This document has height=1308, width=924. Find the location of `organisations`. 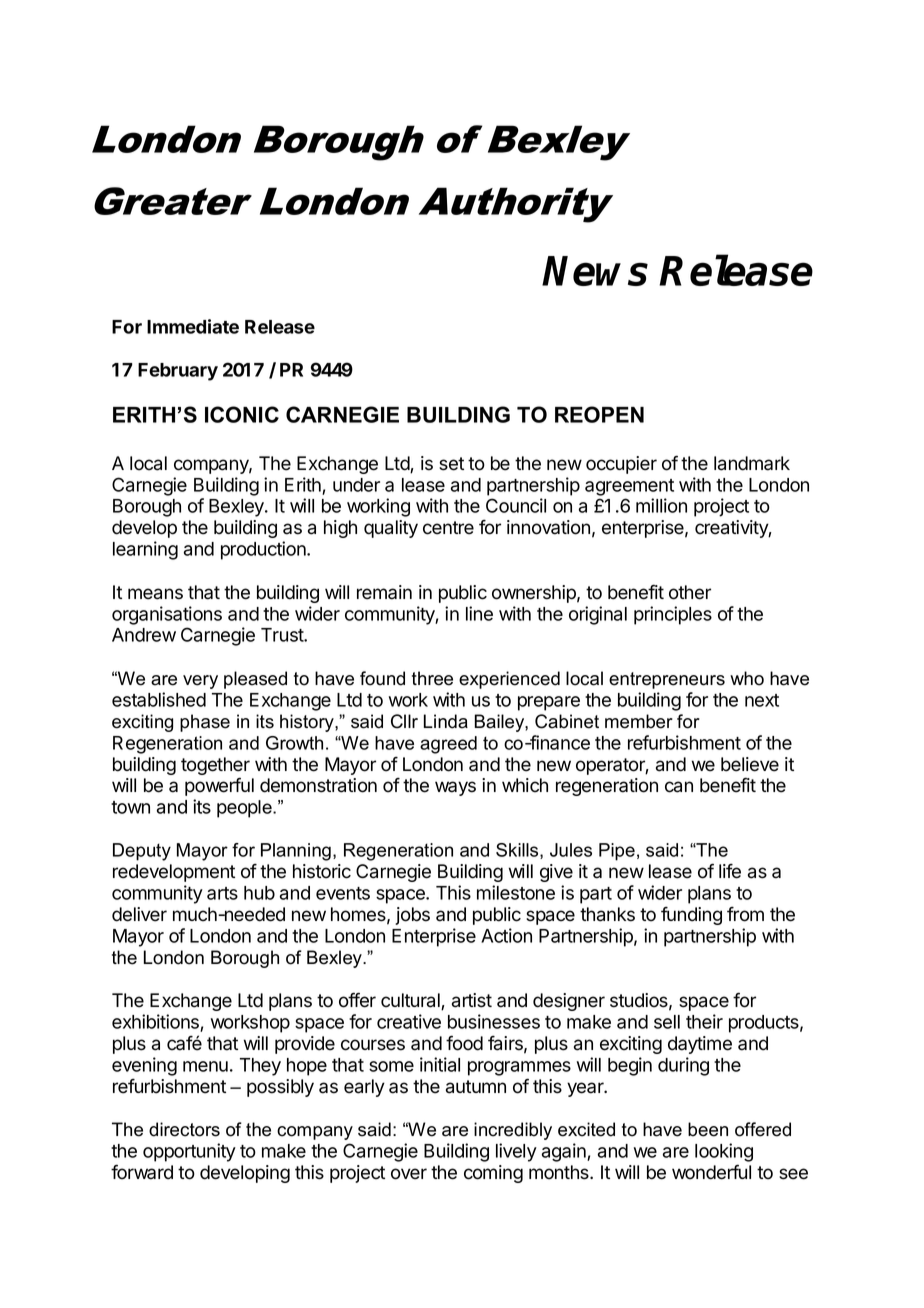

organisations is located at coordinates (167, 615).
